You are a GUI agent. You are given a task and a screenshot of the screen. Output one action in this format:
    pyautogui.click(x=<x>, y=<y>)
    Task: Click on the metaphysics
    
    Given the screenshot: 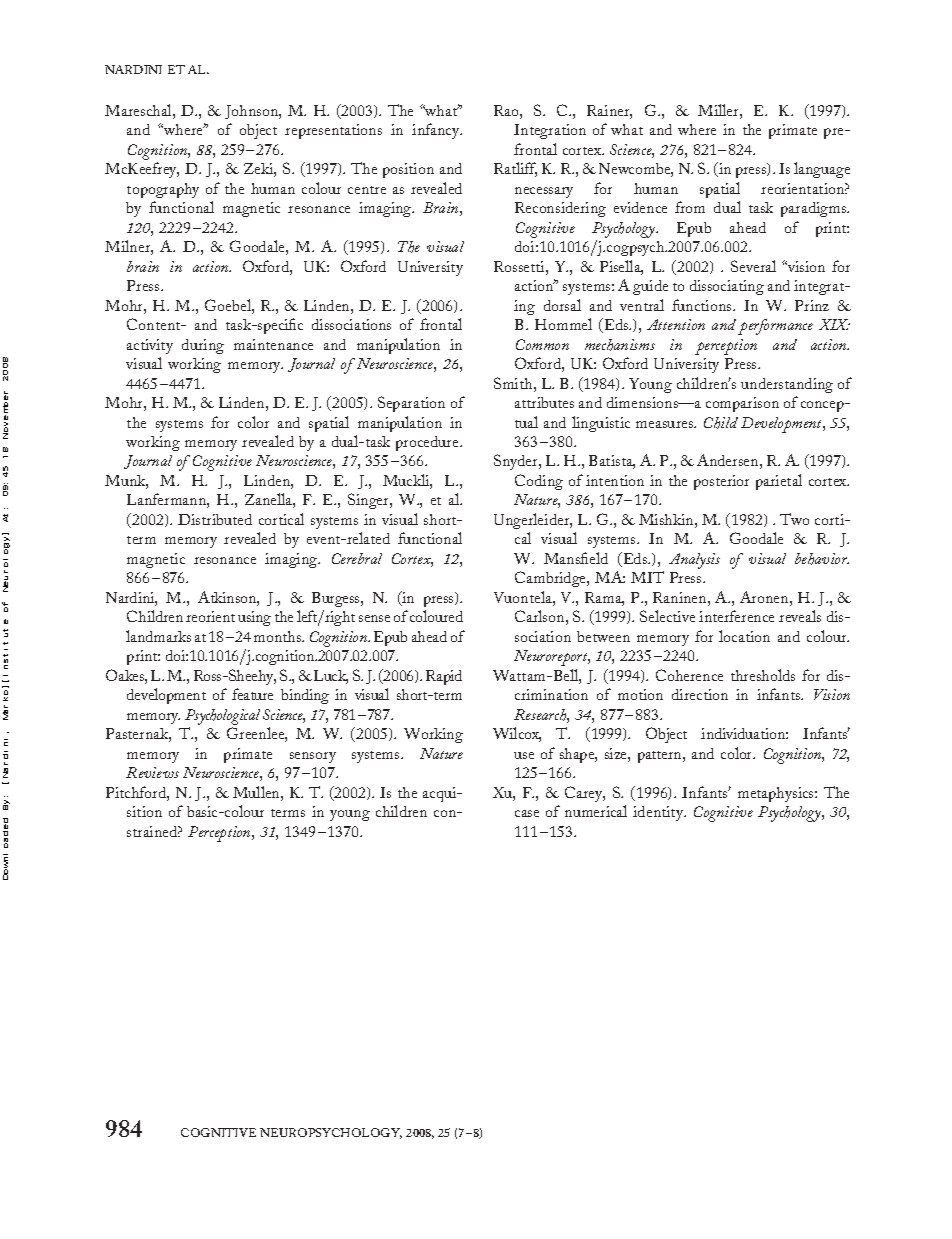 What is the action you would take?
    pyautogui.click(x=777, y=794)
